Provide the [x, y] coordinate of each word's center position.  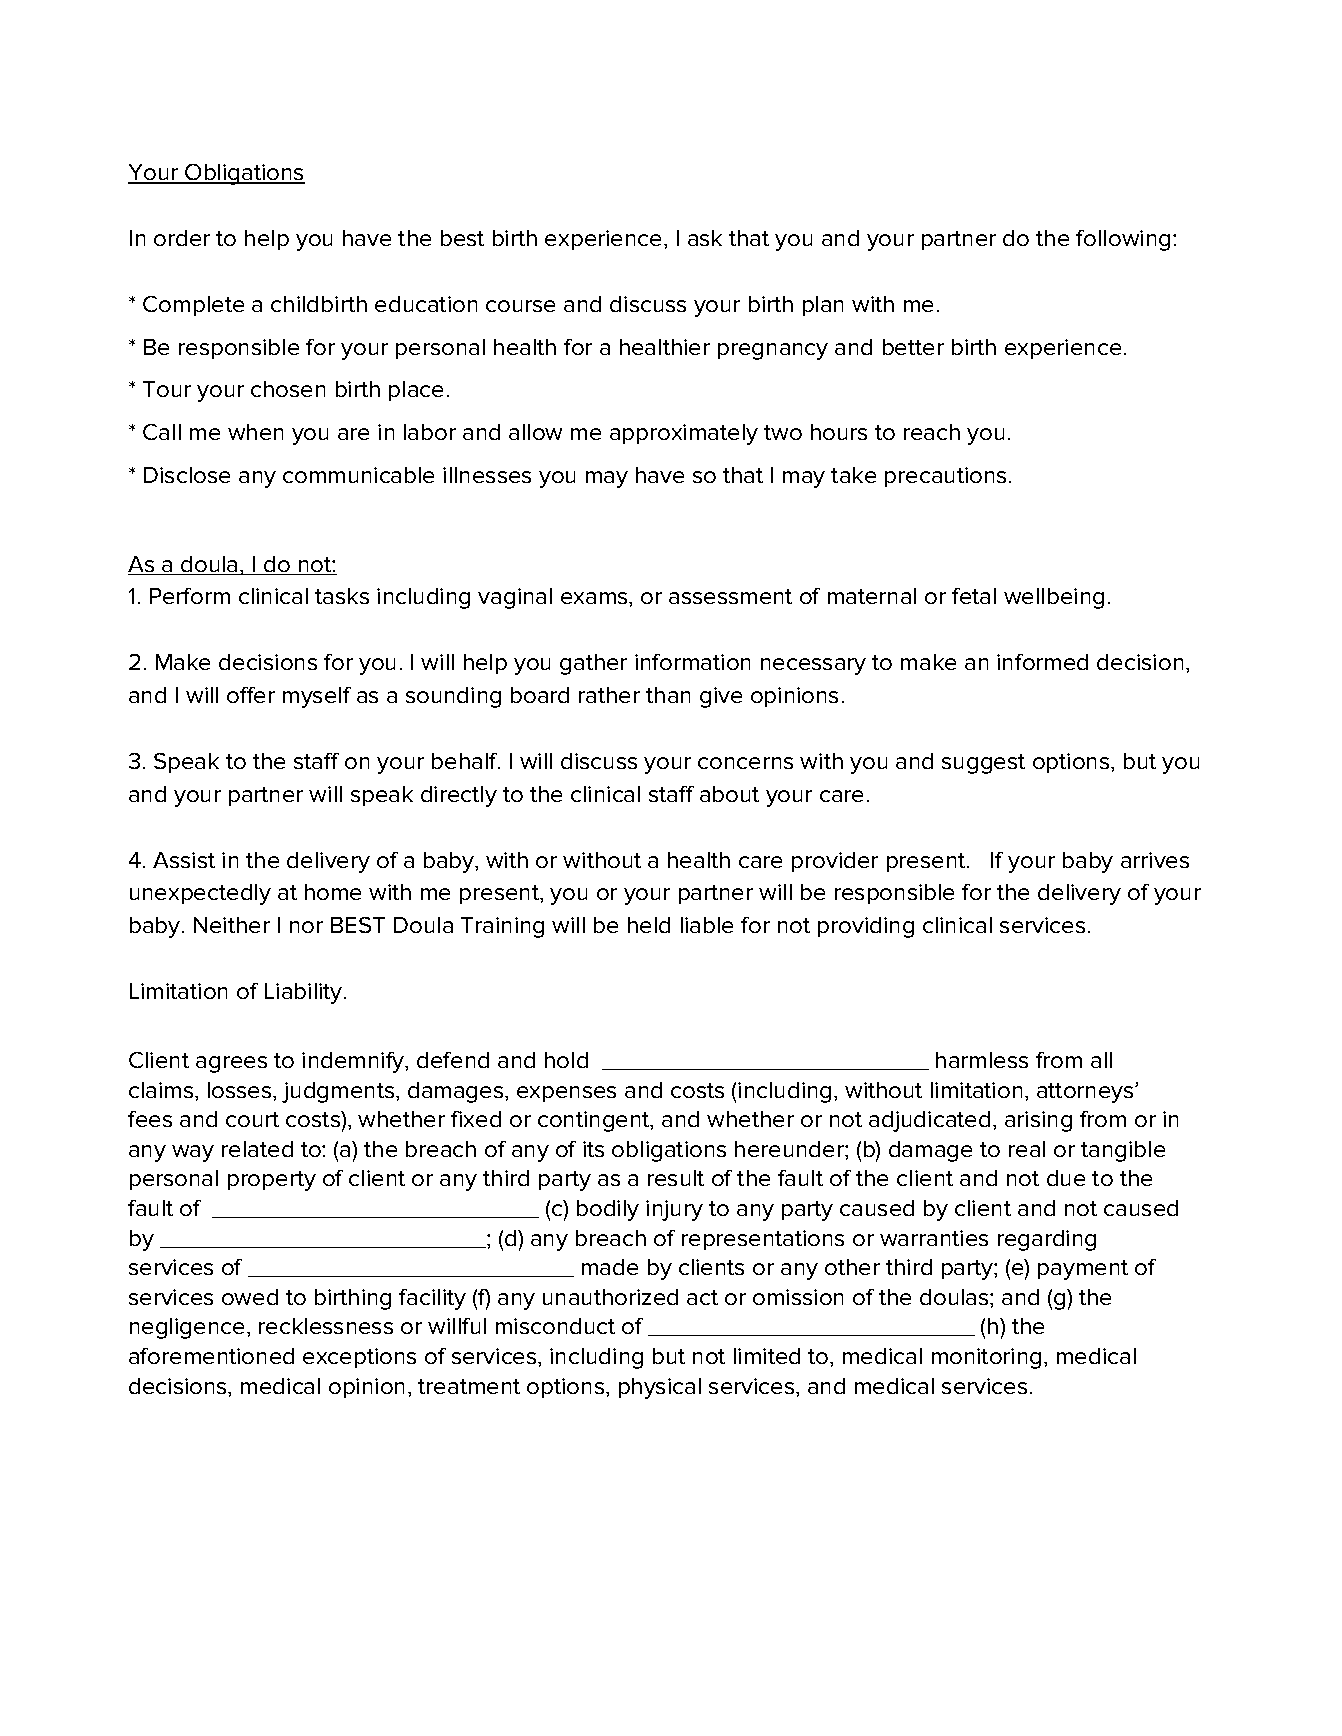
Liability [305, 993]
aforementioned [211, 1356]
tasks [342, 596]
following [1123, 240]
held [649, 925]
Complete [193, 306]
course [520, 306]
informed [1042, 662]
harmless [982, 1060]
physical [660, 1388]
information [692, 662]
